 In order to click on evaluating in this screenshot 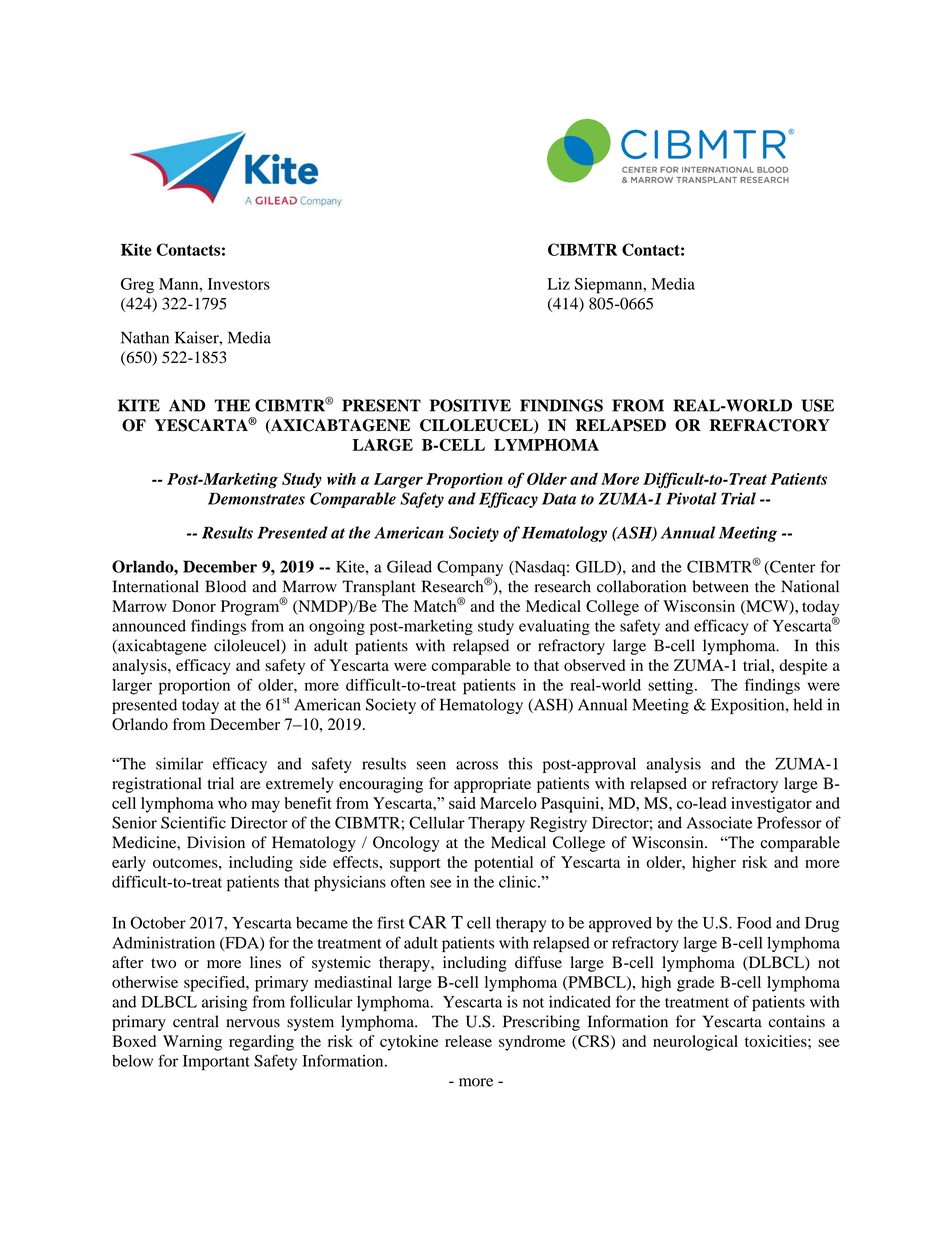, I will do `click(554, 627)`.
